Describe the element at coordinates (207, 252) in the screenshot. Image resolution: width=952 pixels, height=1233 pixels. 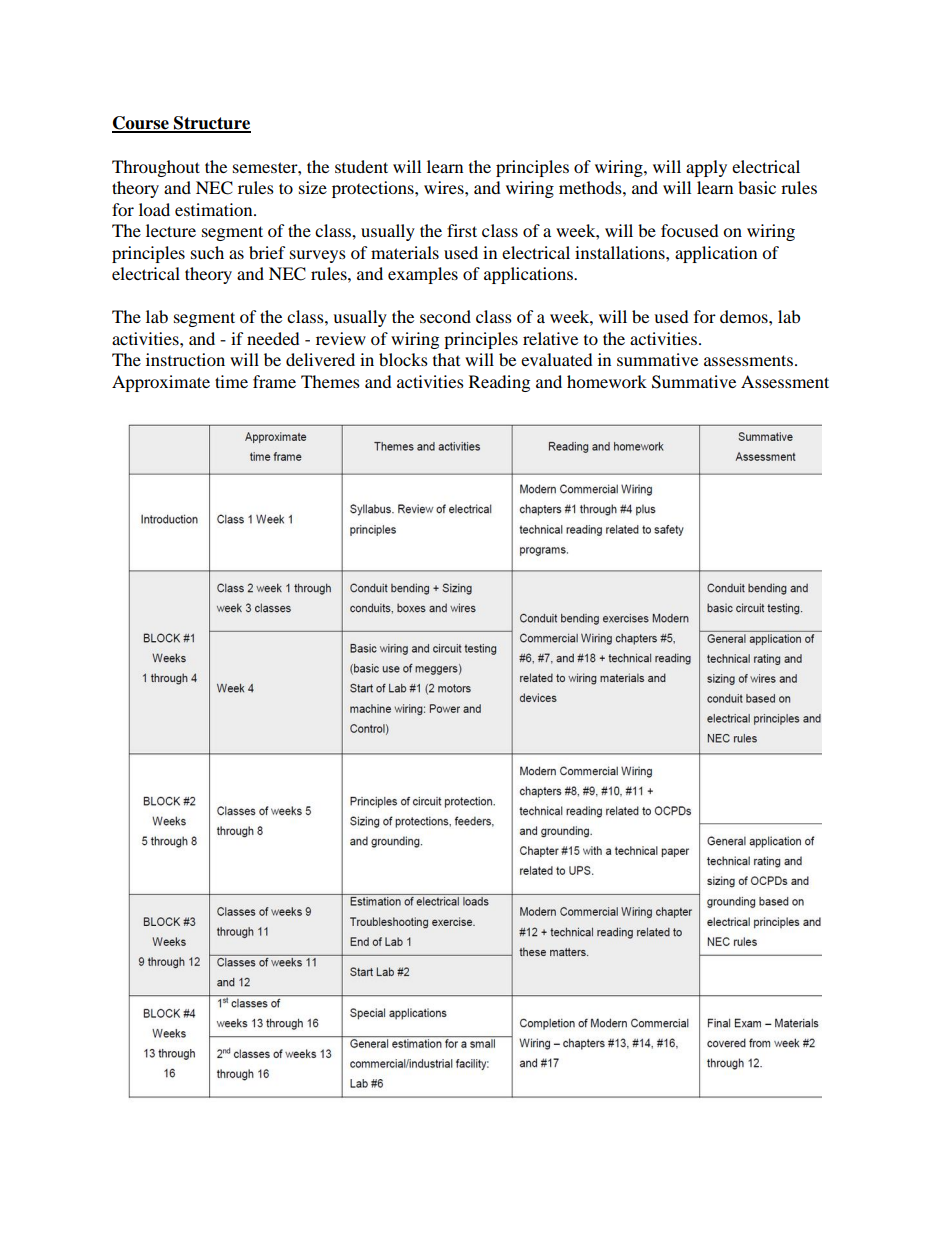
I see `such` at that location.
